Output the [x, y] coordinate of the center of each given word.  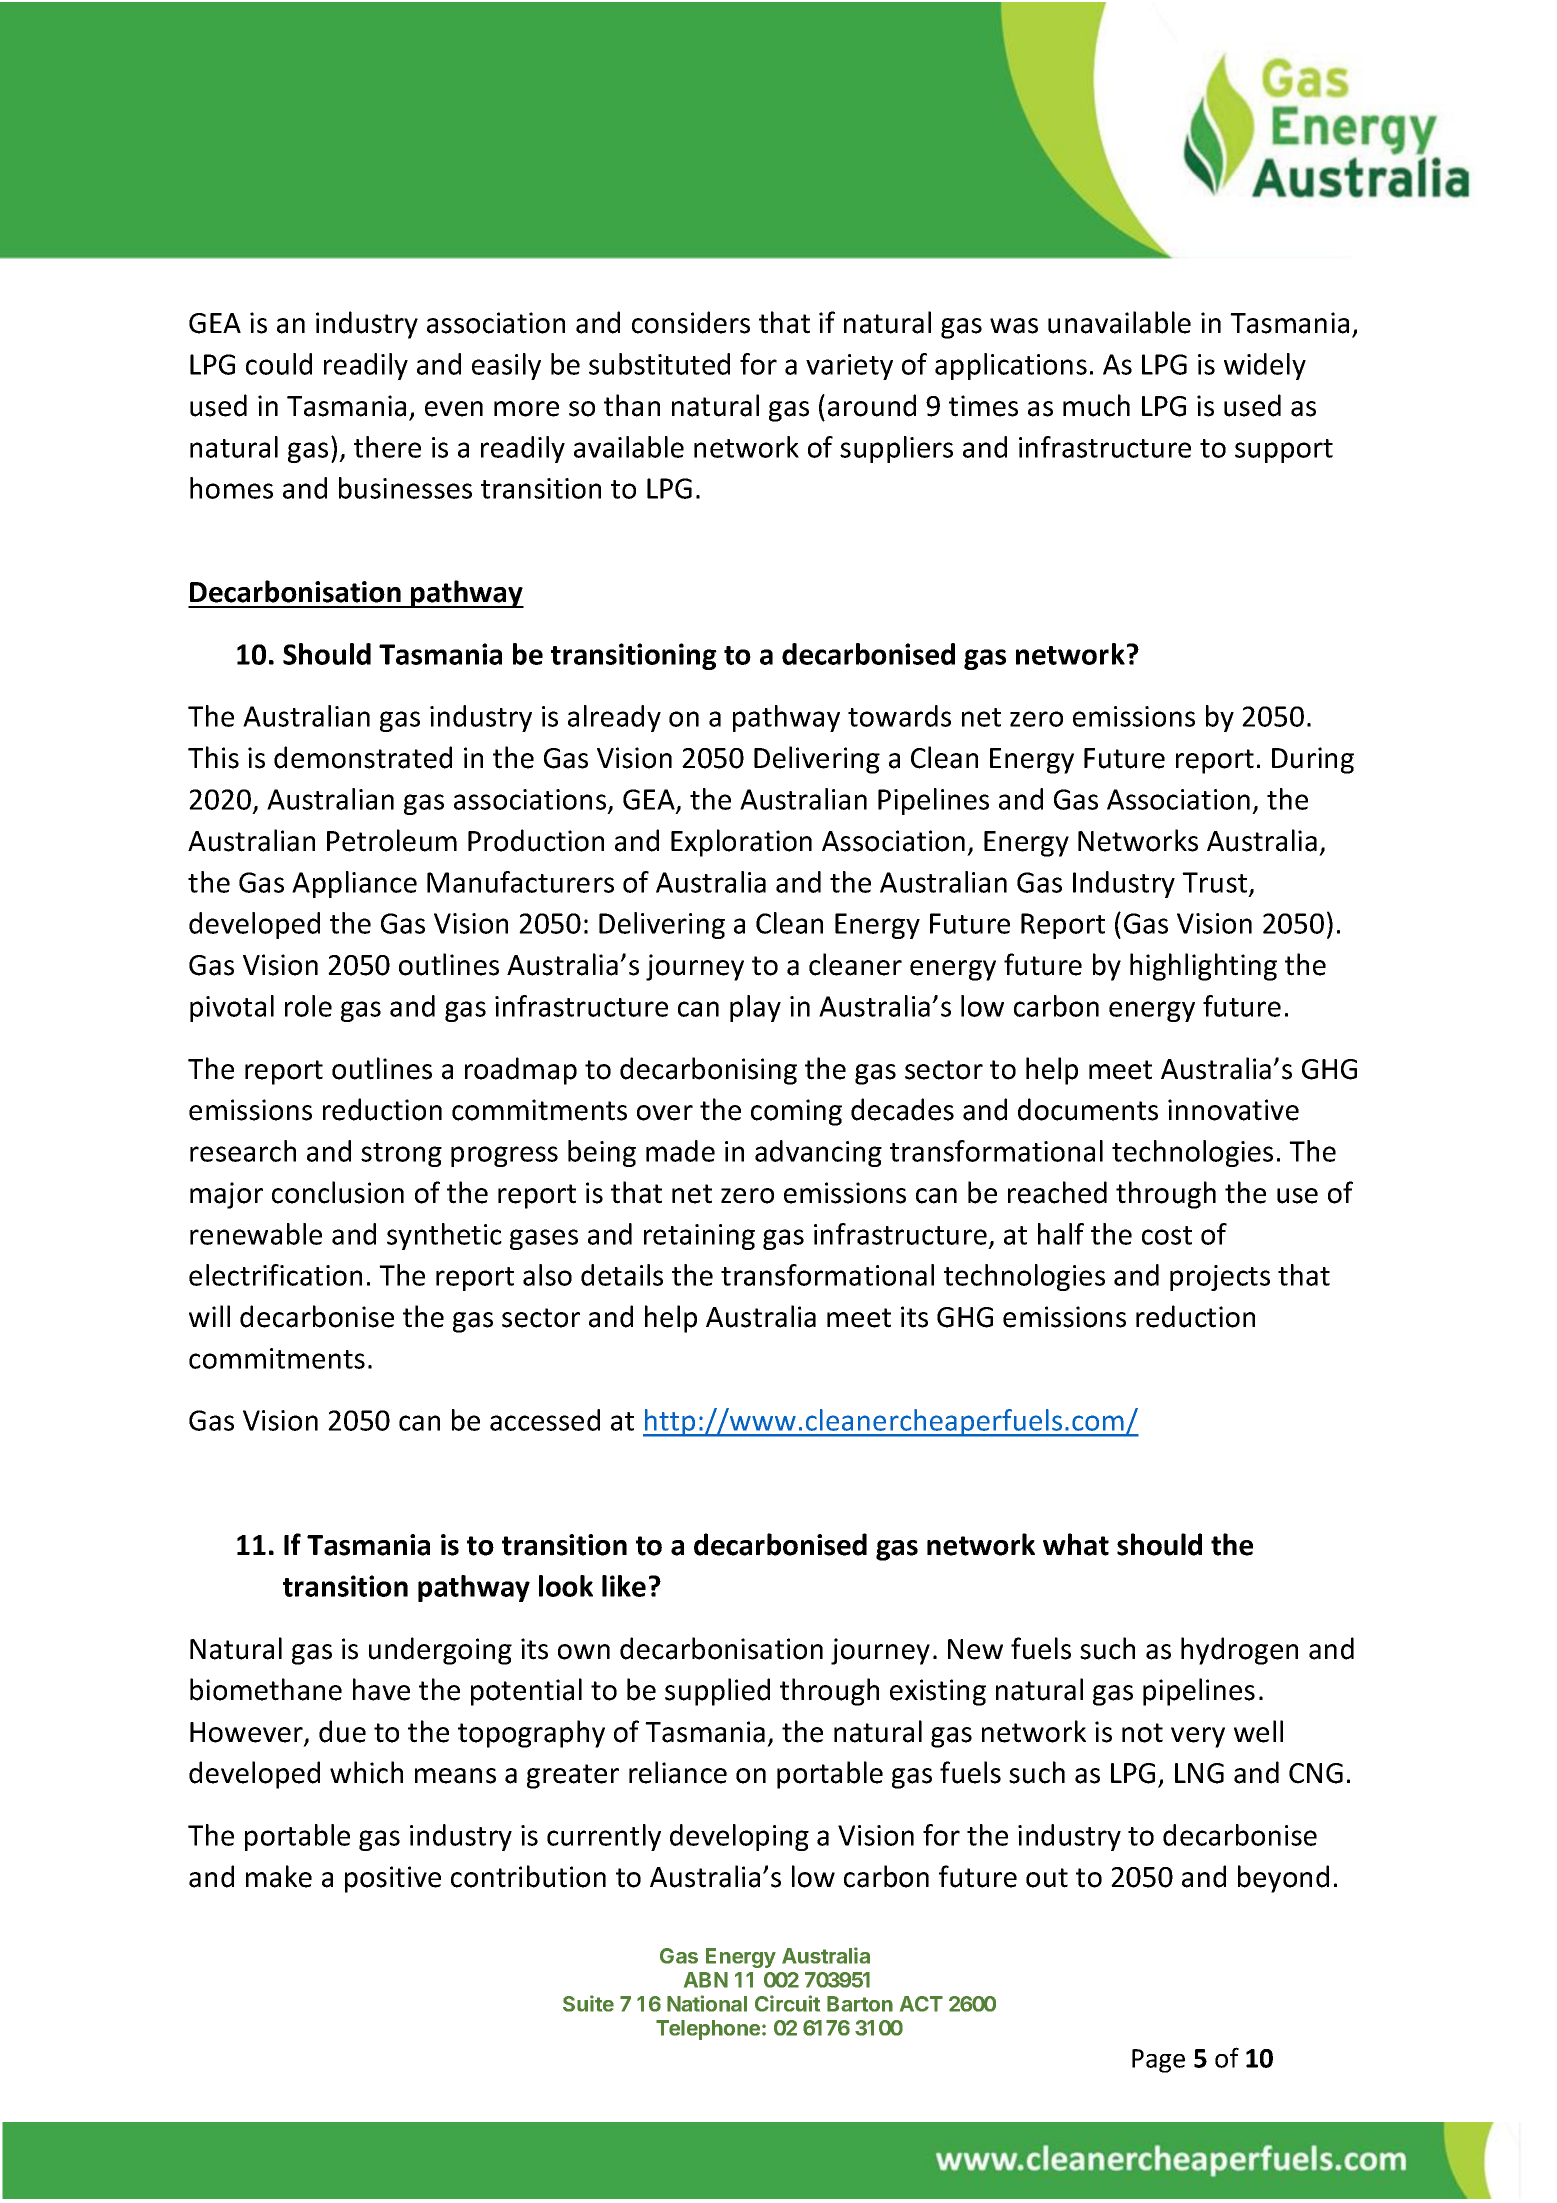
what [1076, 1544]
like [624, 1586]
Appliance [354, 884]
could [279, 364]
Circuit [787, 2003]
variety [849, 367]
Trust [1216, 883]
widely [1265, 366]
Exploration [741, 843]
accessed [545, 1420]
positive [393, 1879]
